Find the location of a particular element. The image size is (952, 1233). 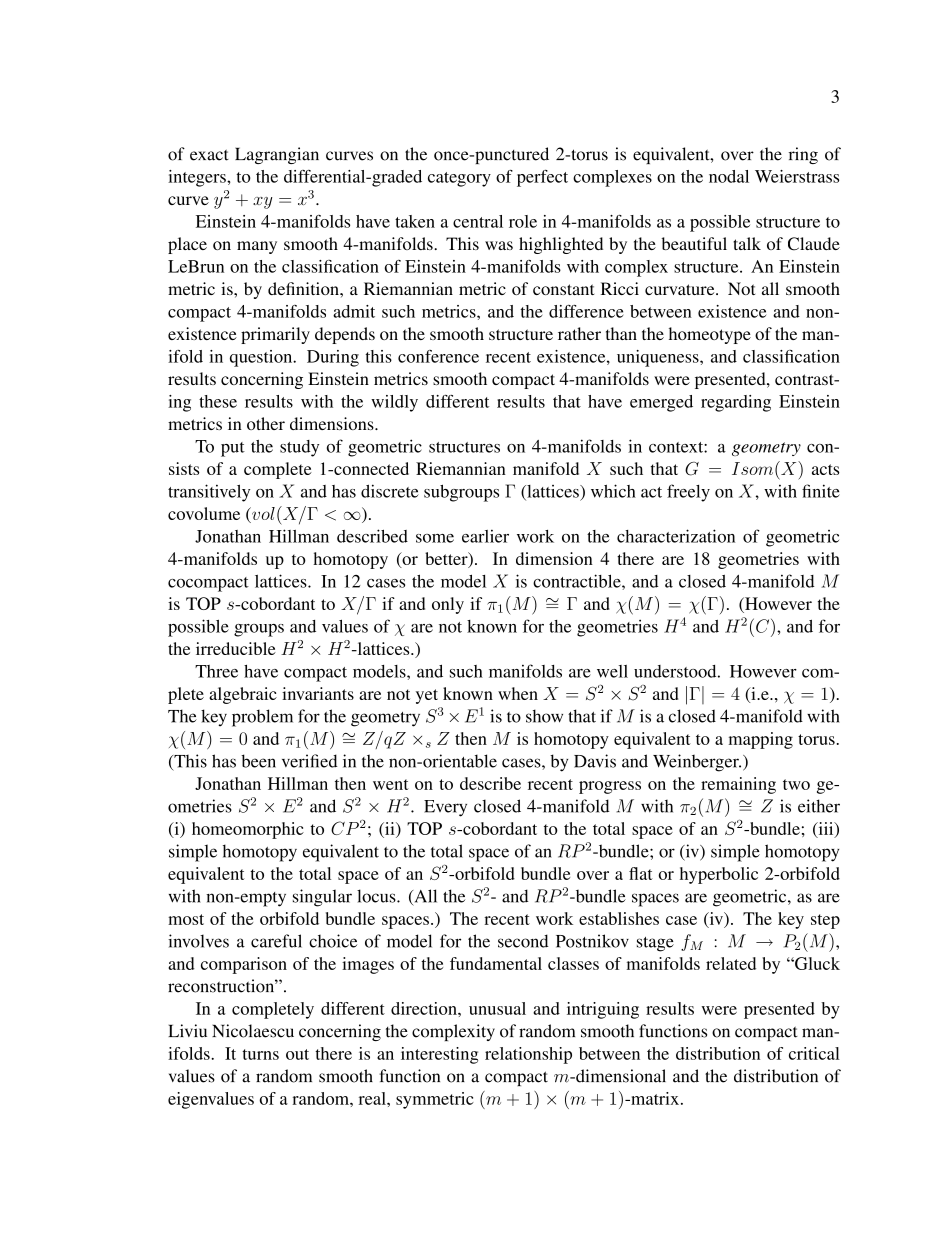

nodal is located at coordinates (729, 176).
